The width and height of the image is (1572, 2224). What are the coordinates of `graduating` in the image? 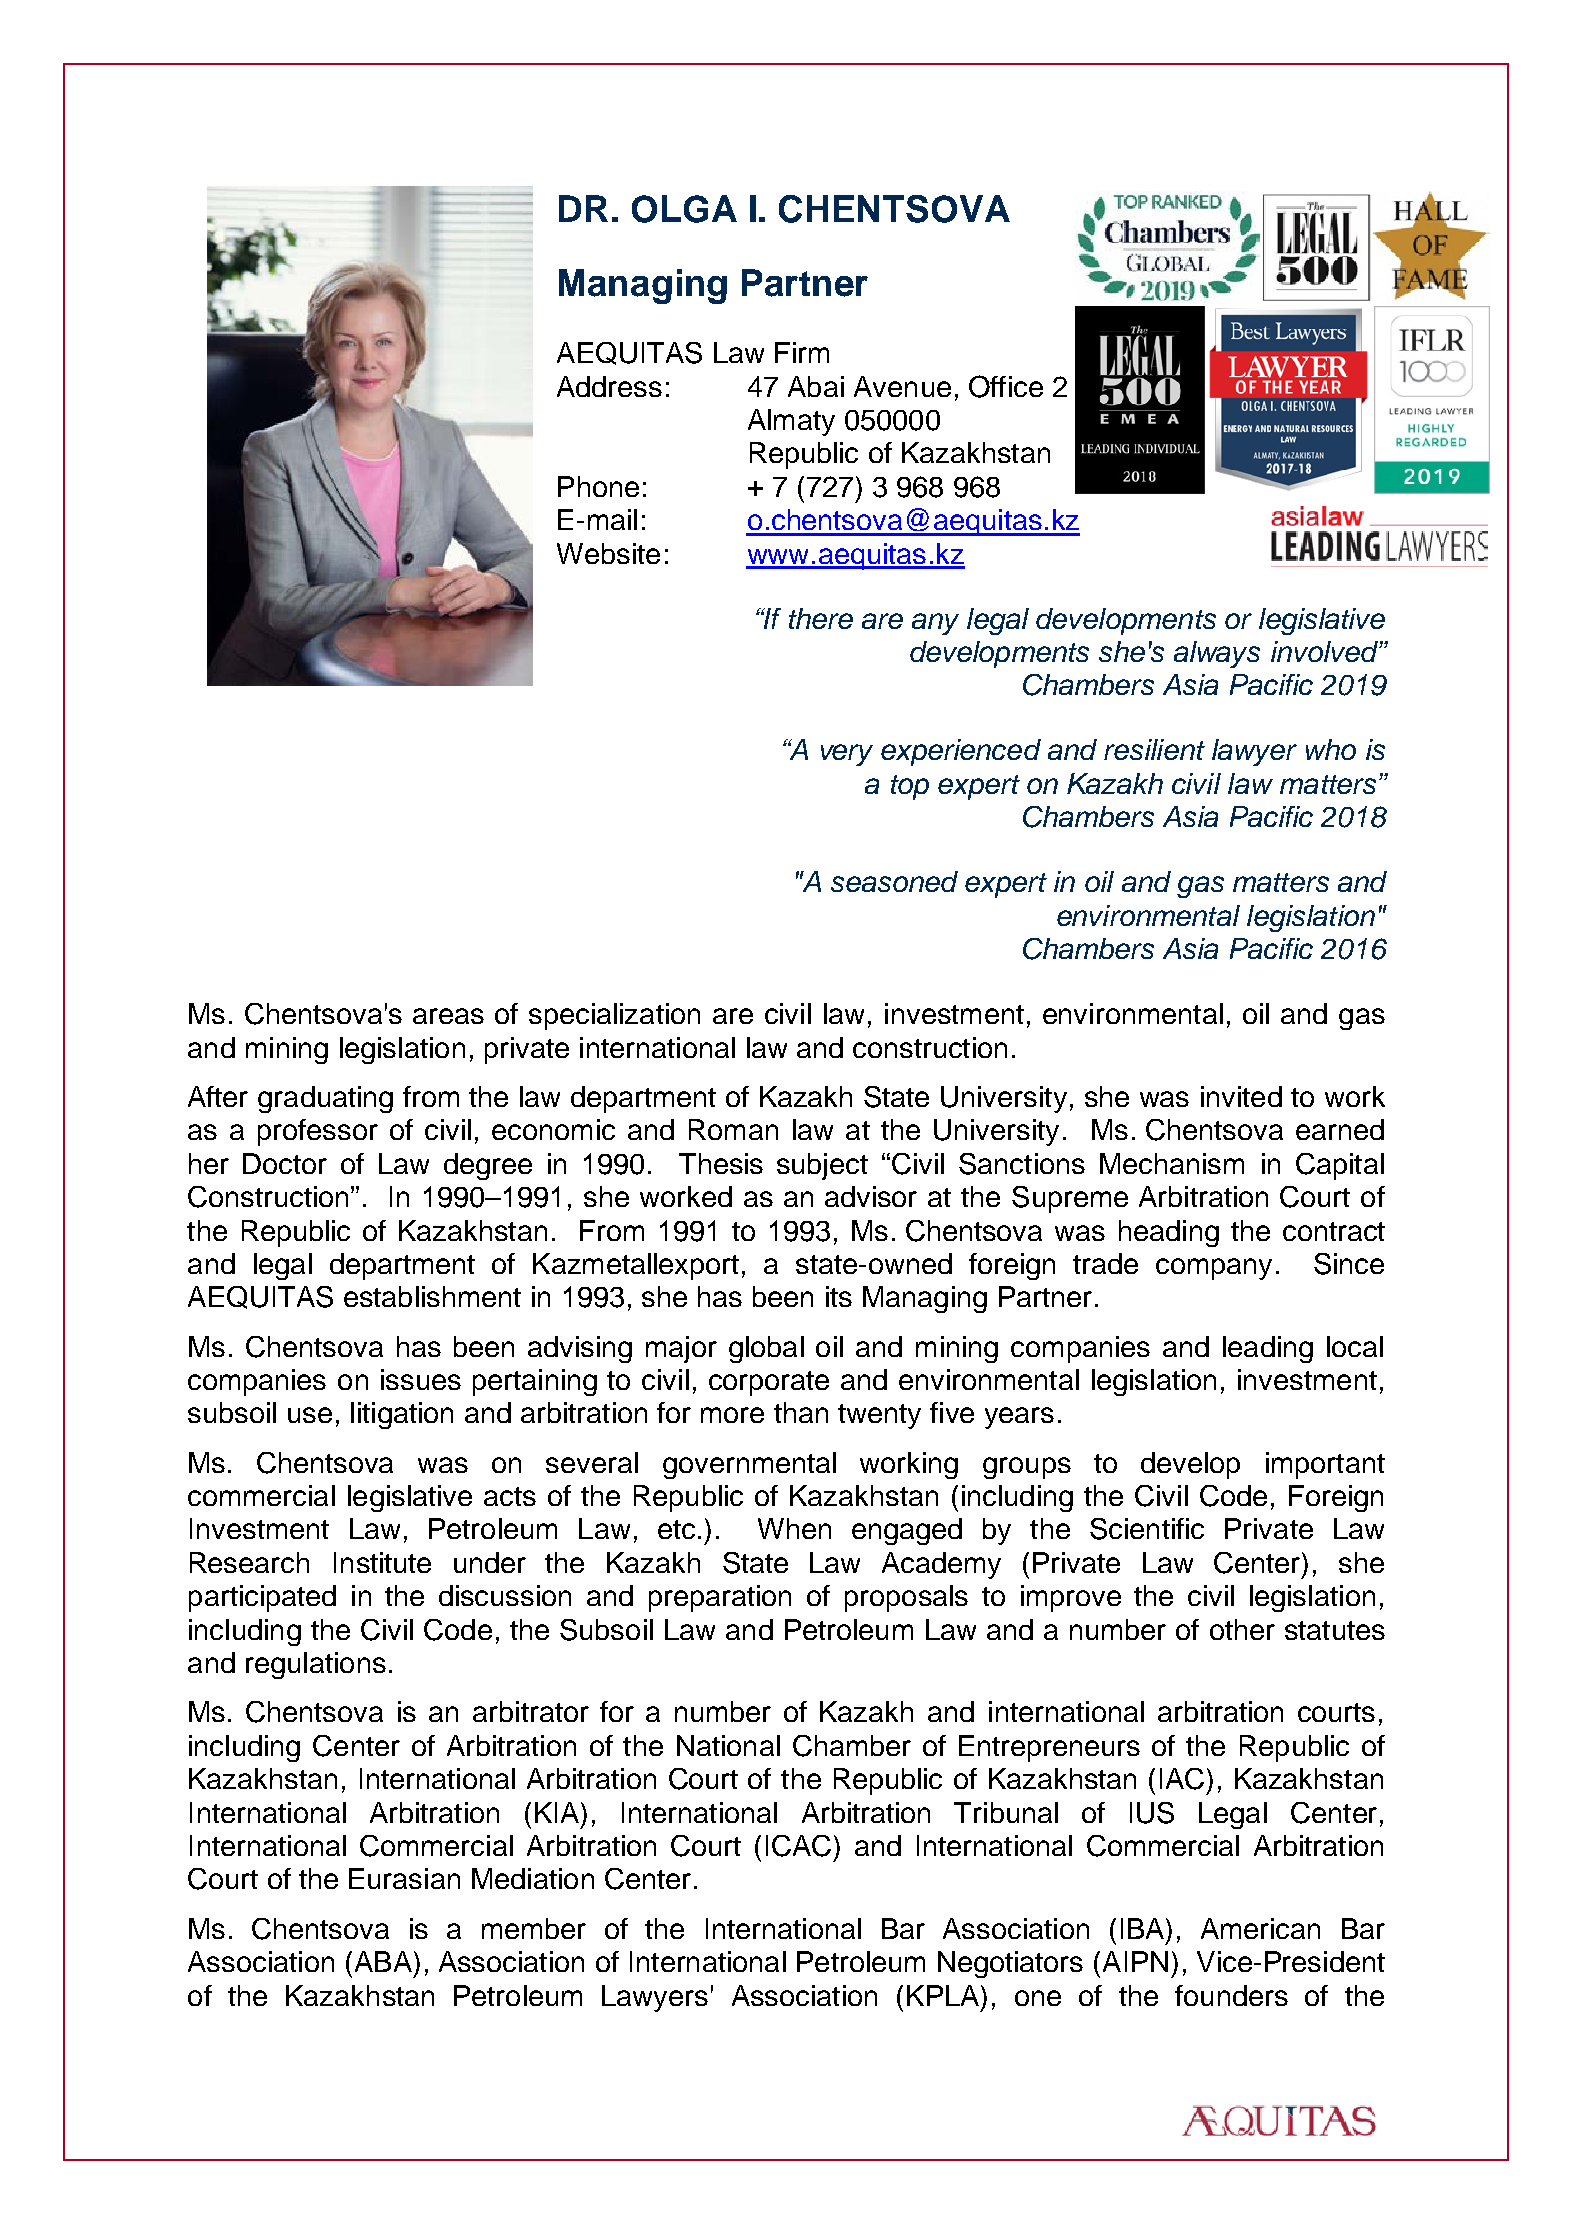 It's located at (325, 1099).
